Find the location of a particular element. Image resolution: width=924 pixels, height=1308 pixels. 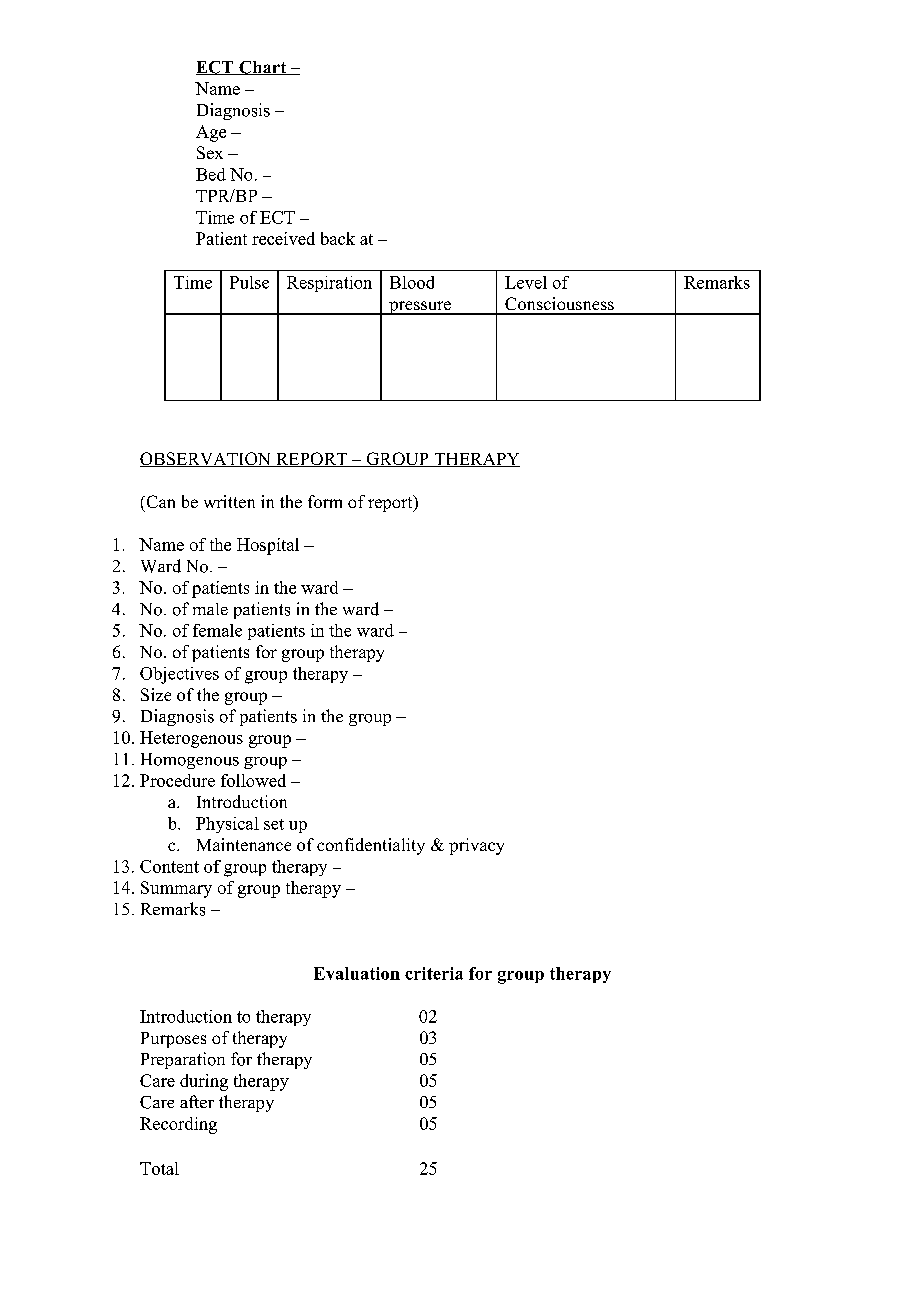

during is located at coordinates (204, 1082).
